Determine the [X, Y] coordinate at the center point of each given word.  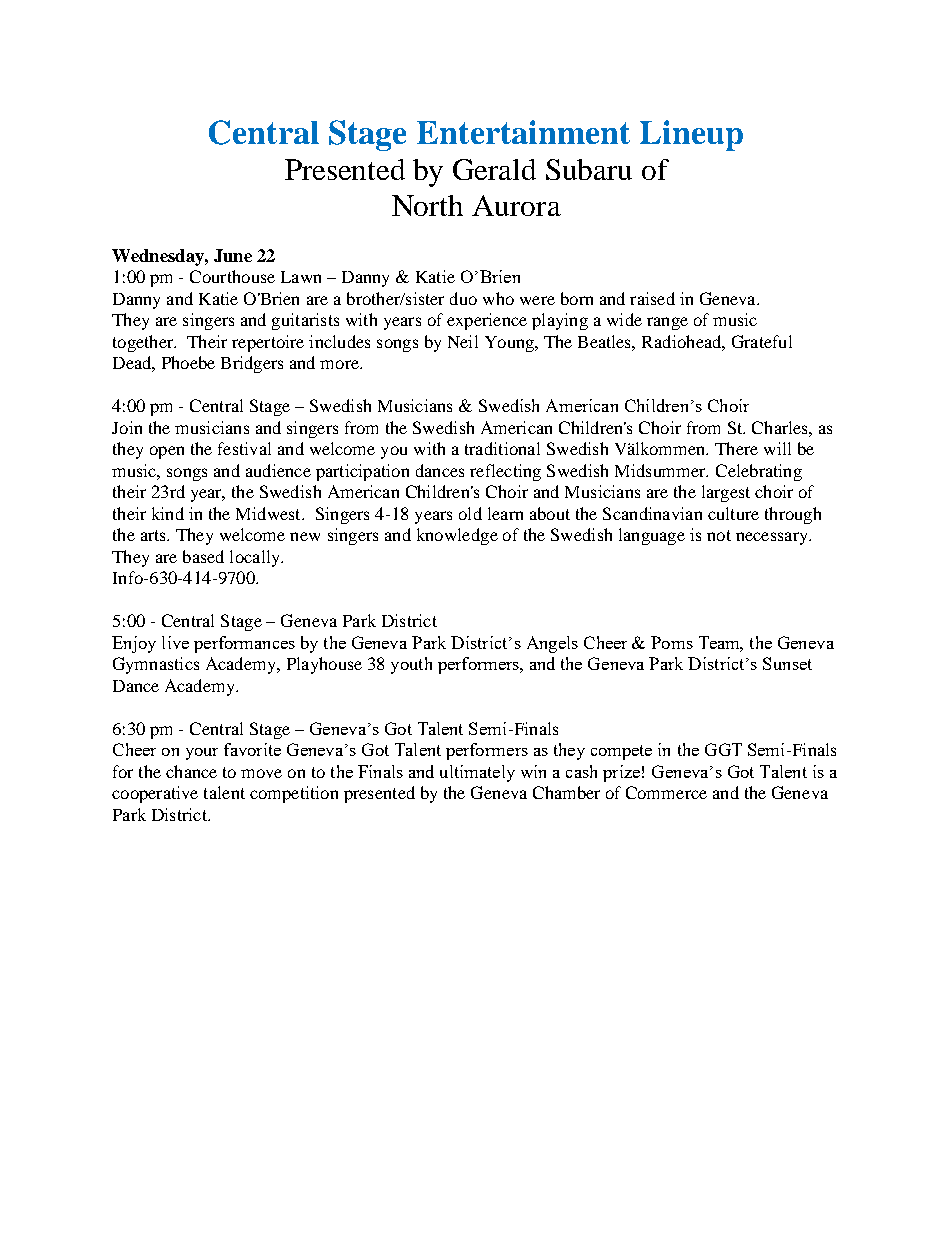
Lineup [691, 135]
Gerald [494, 169]
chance [191, 771]
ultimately [477, 773]
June [233, 255]
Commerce [666, 792]
